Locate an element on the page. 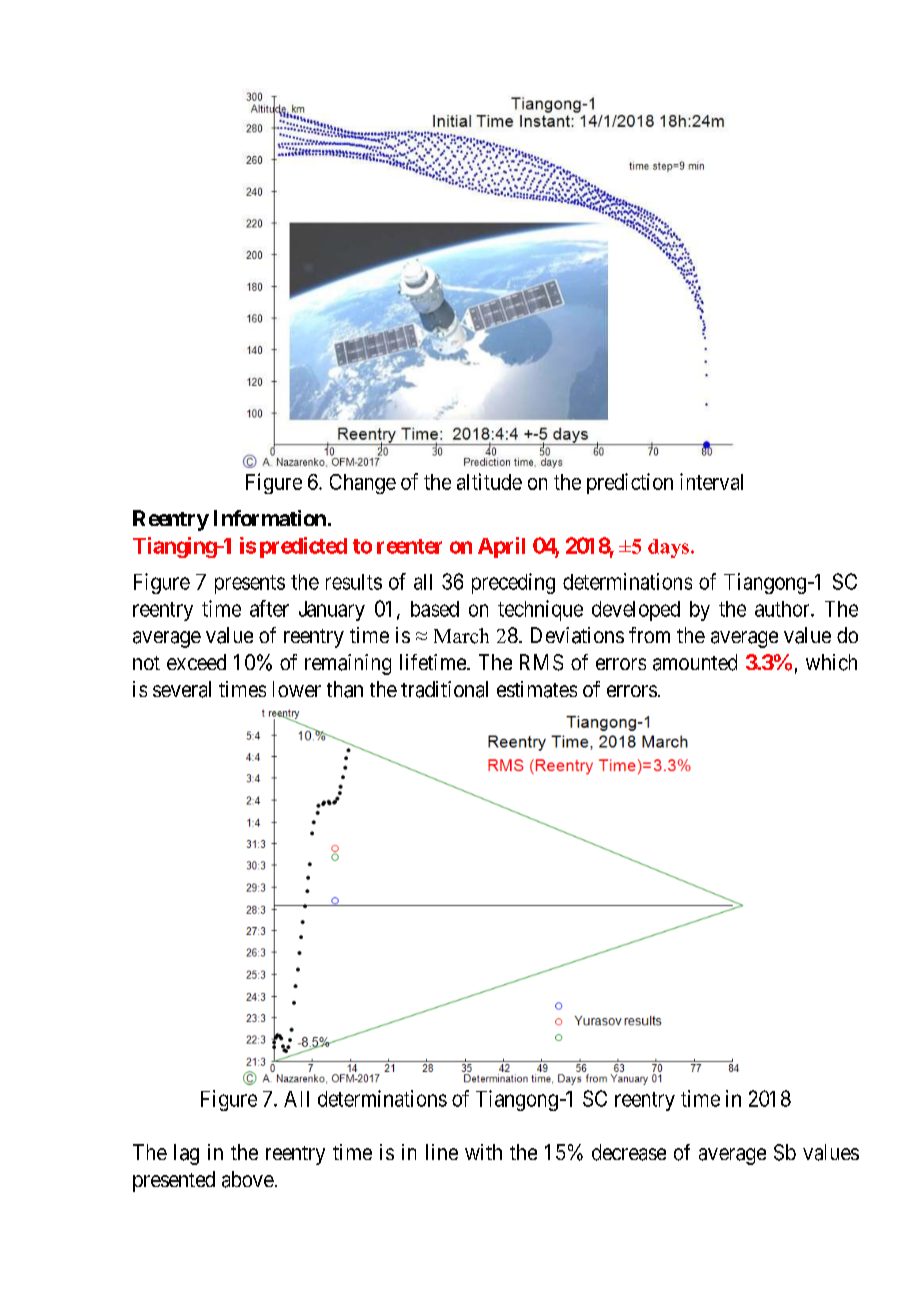 Image resolution: width=924 pixels, height=1308 pixels. traditional is located at coordinates (444, 689).
